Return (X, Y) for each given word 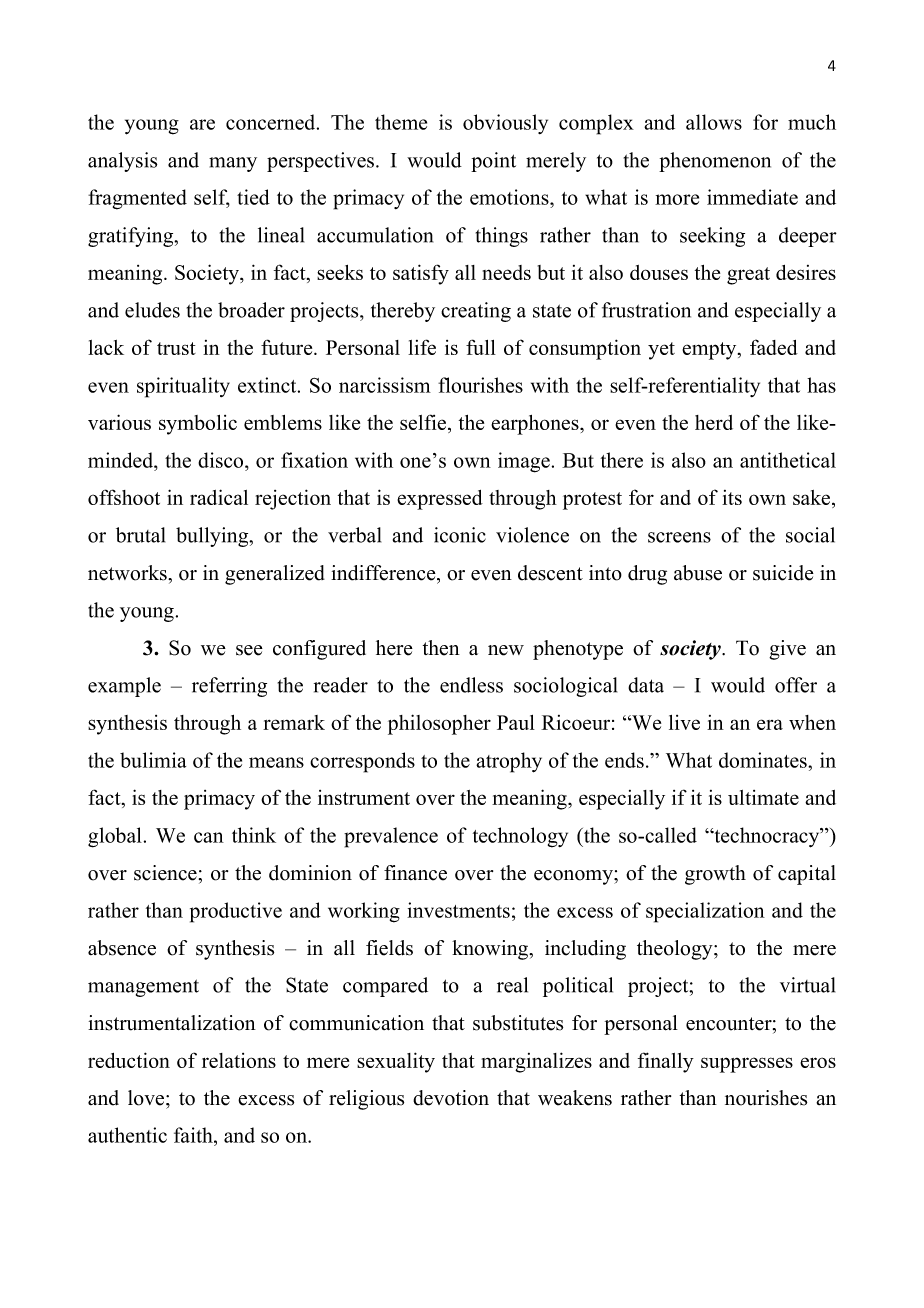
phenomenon (715, 162)
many (233, 164)
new (506, 650)
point (493, 162)
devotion (451, 1098)
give (787, 650)
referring (229, 687)
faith (194, 1135)
